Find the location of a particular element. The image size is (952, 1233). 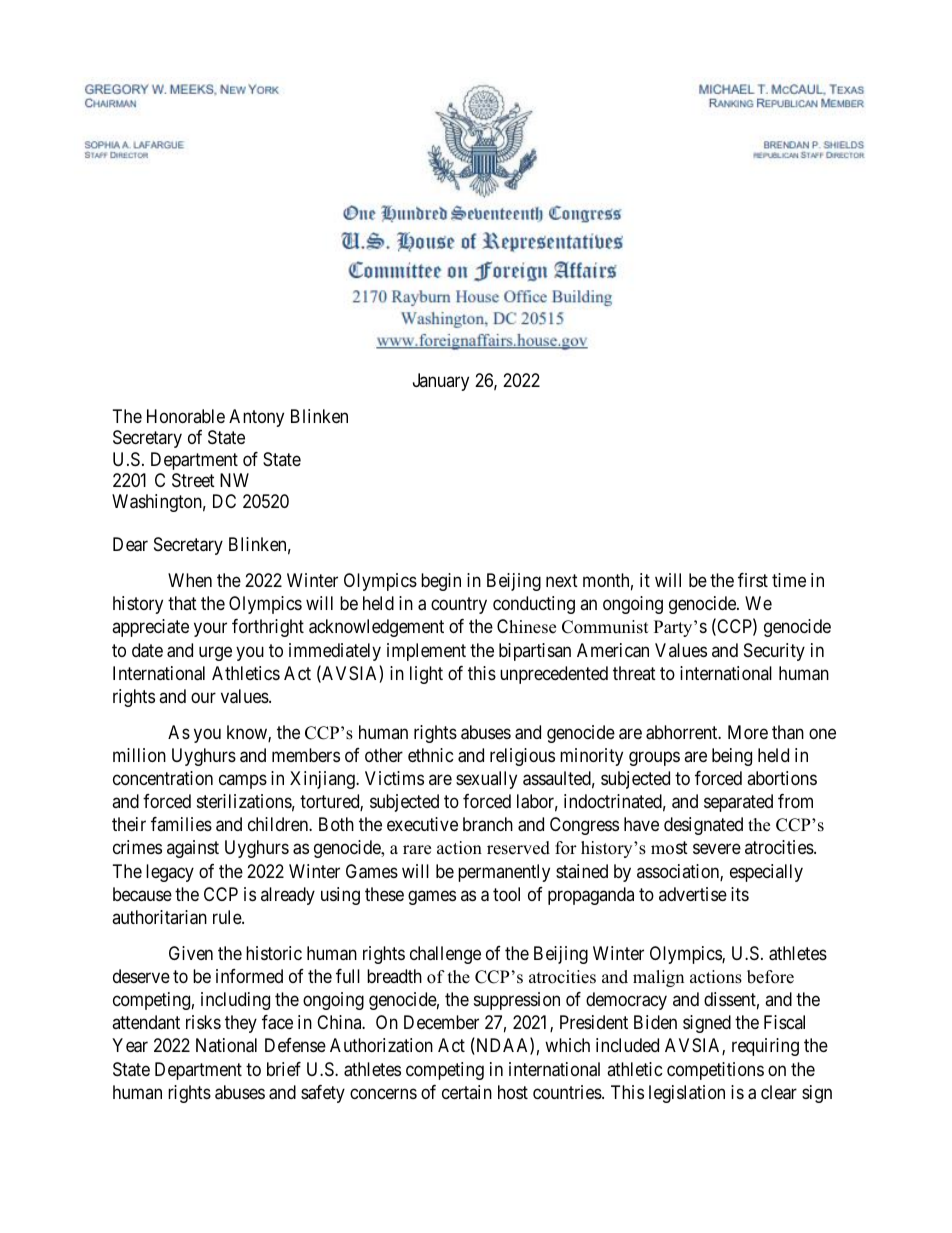

first is located at coordinates (753, 580).
